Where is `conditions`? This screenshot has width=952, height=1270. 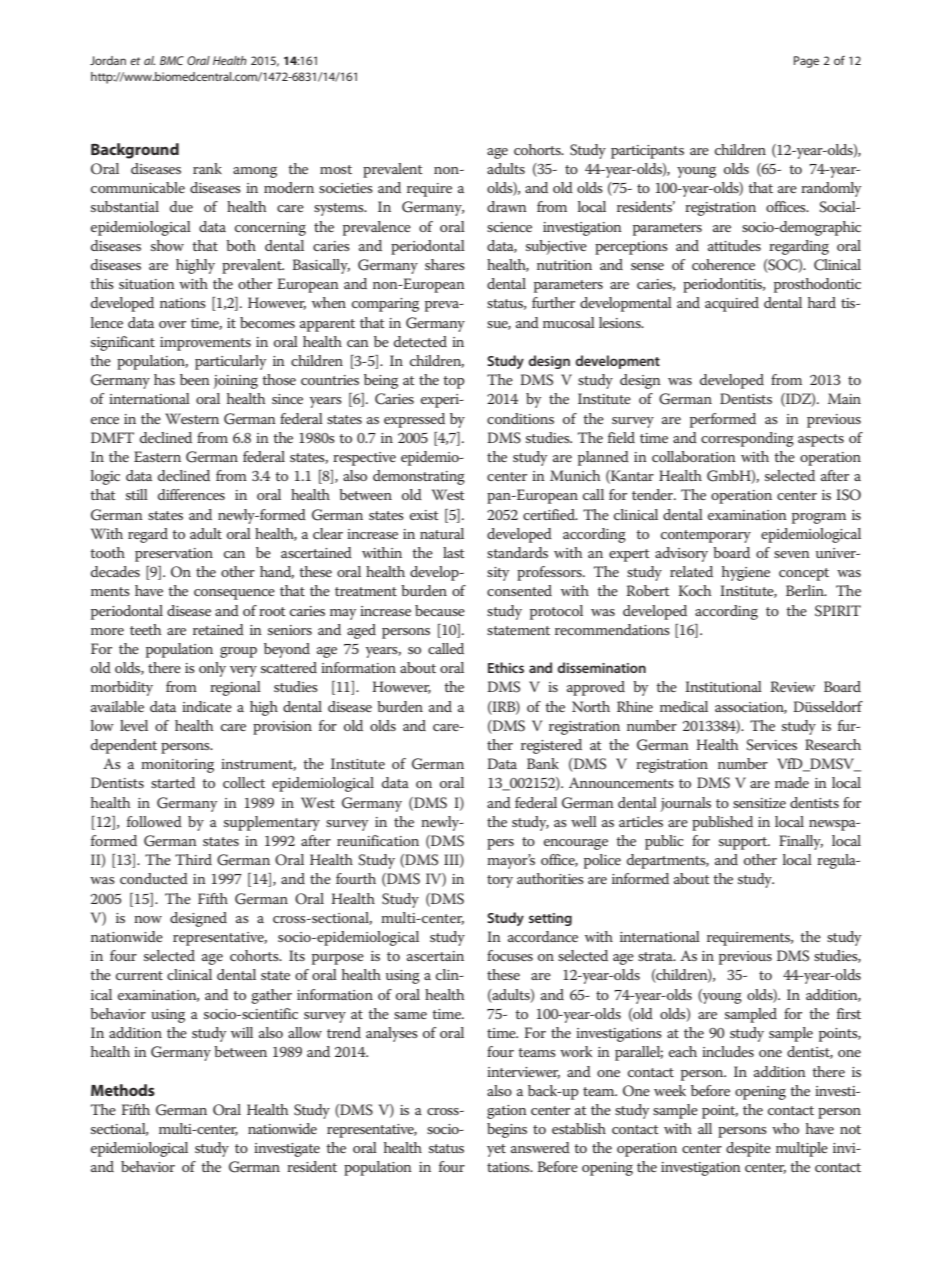
conditions is located at coordinates (520, 418).
